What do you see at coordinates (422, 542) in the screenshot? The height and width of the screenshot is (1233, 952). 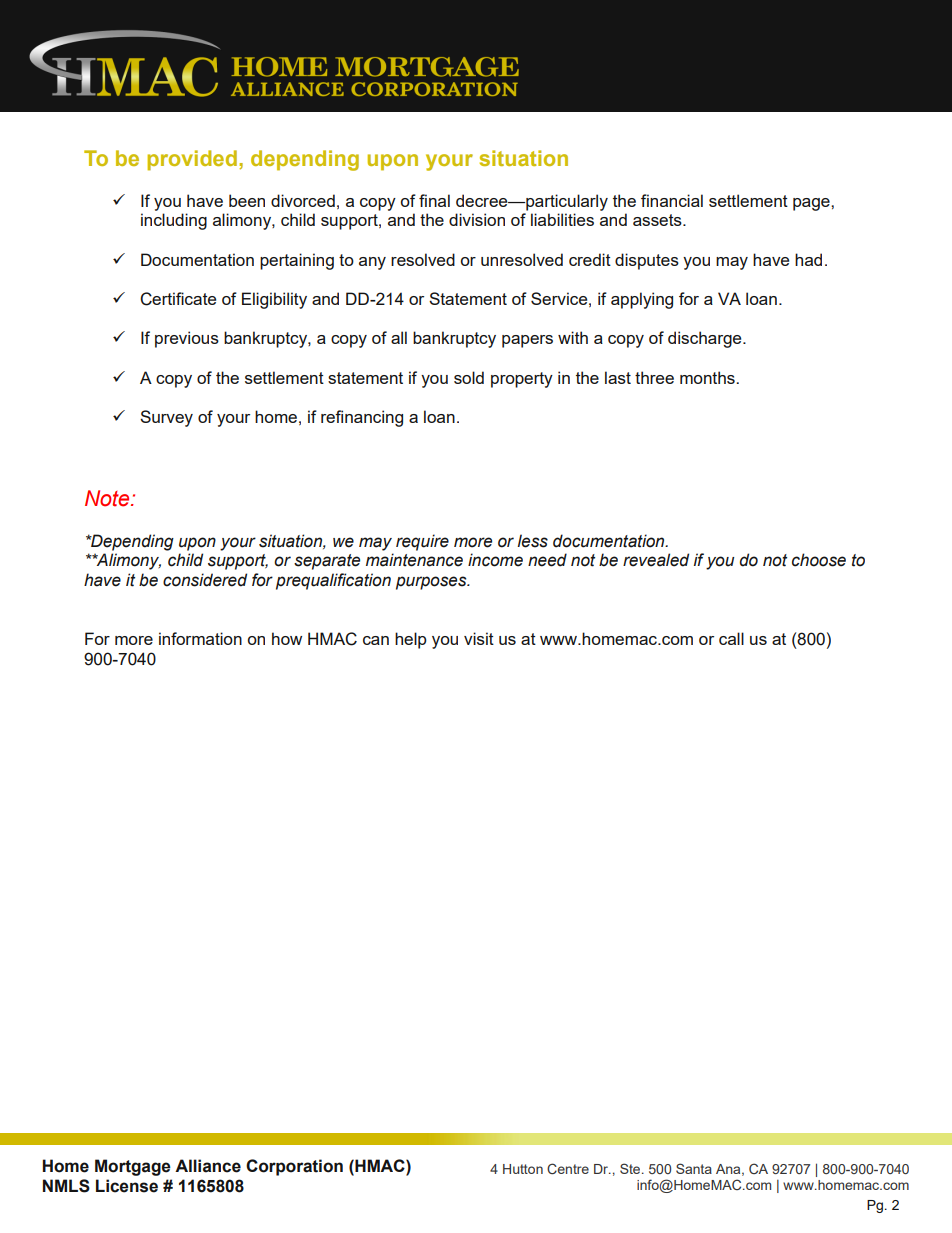 I see `require` at bounding box center [422, 542].
